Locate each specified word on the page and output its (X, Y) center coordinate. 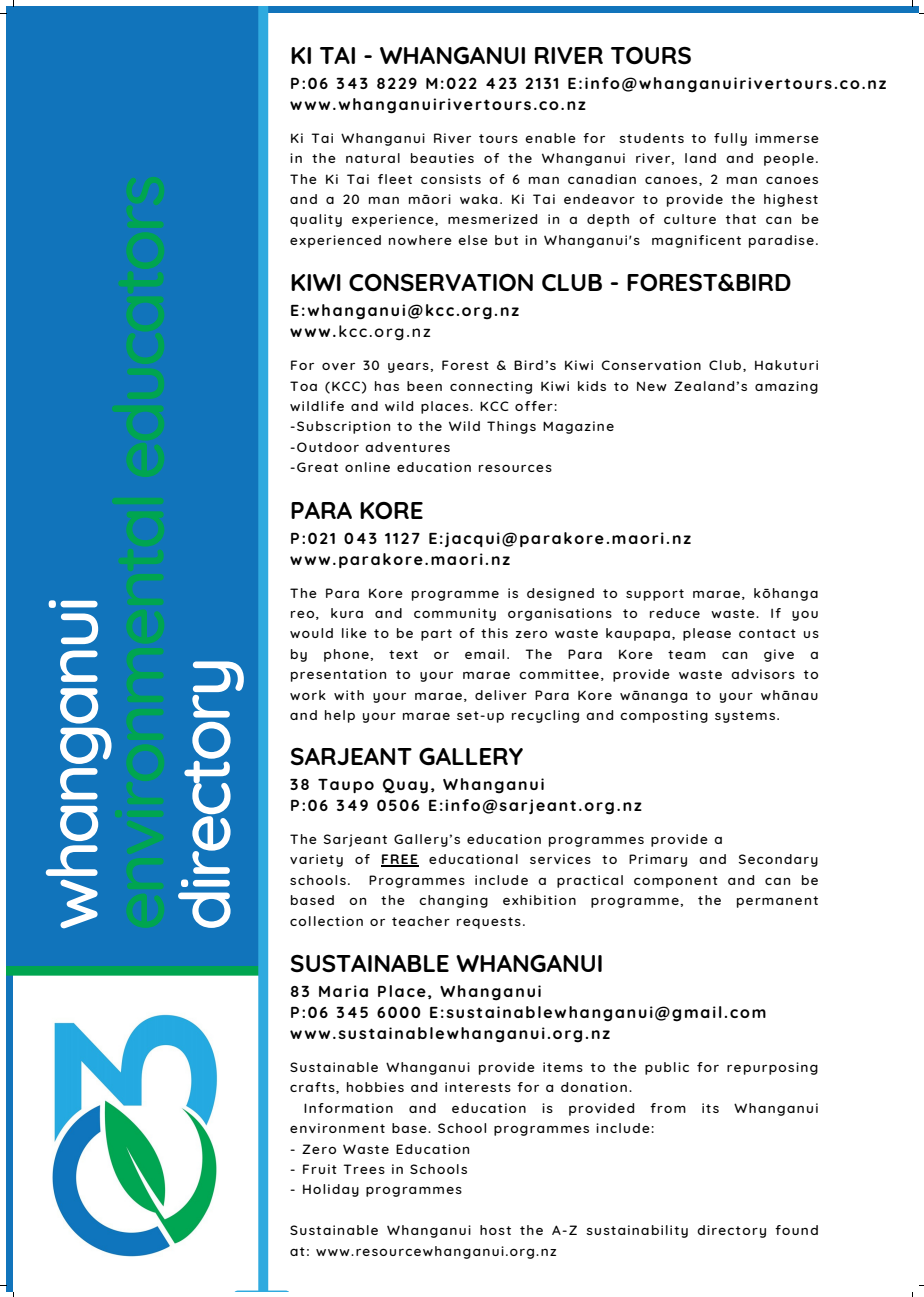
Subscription (343, 427)
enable (550, 138)
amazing (786, 387)
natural (373, 158)
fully (730, 139)
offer (534, 406)
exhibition (539, 900)
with (349, 695)
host (495, 1230)
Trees (364, 1169)
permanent (777, 902)
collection (326, 921)
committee (559, 674)
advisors (763, 674)
